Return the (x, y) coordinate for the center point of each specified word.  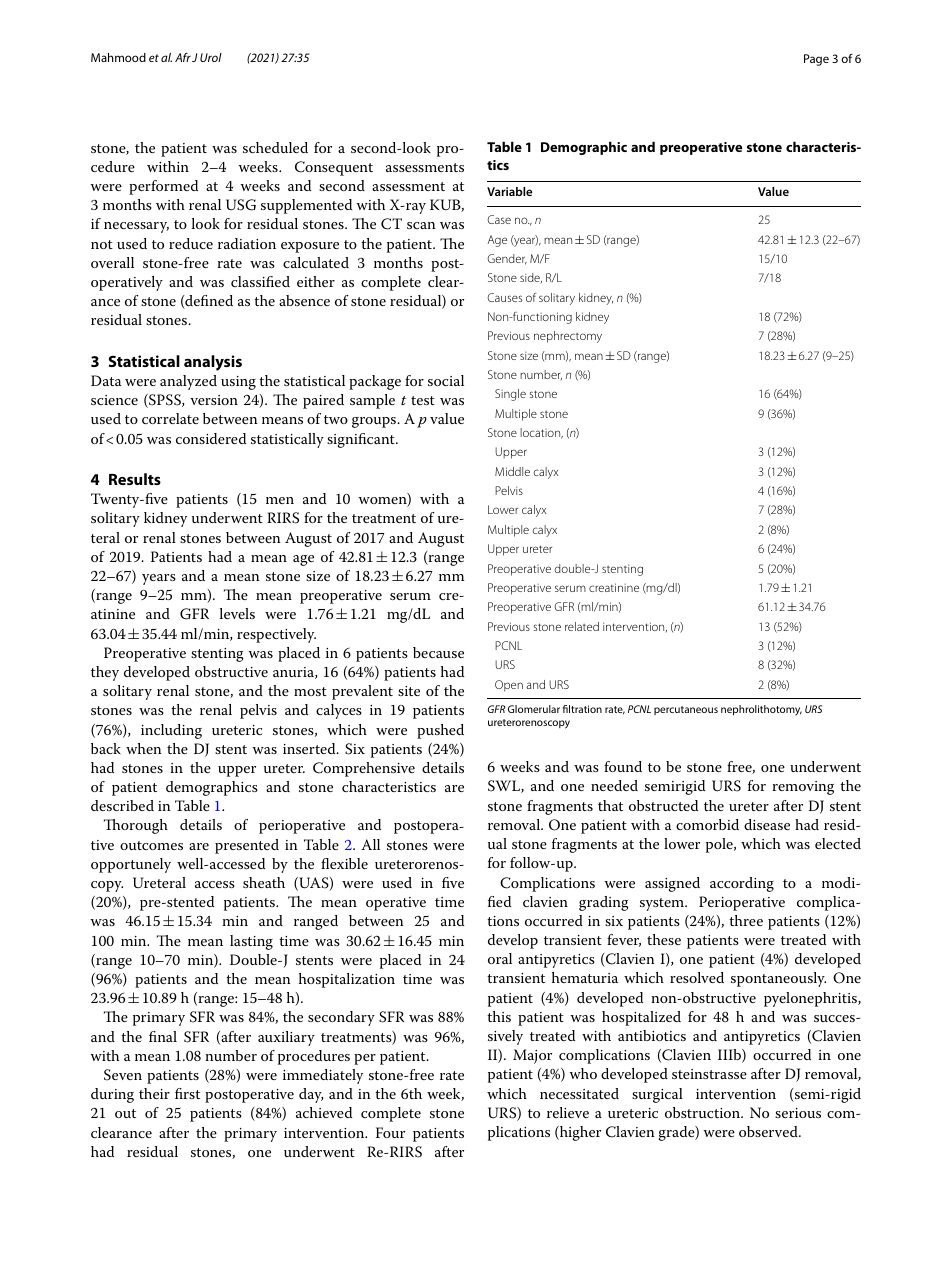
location (541, 433)
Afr (183, 57)
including (171, 731)
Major (532, 1056)
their (154, 1093)
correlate (170, 418)
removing (803, 788)
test (423, 400)
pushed (440, 731)
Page (816, 60)
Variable (509, 191)
